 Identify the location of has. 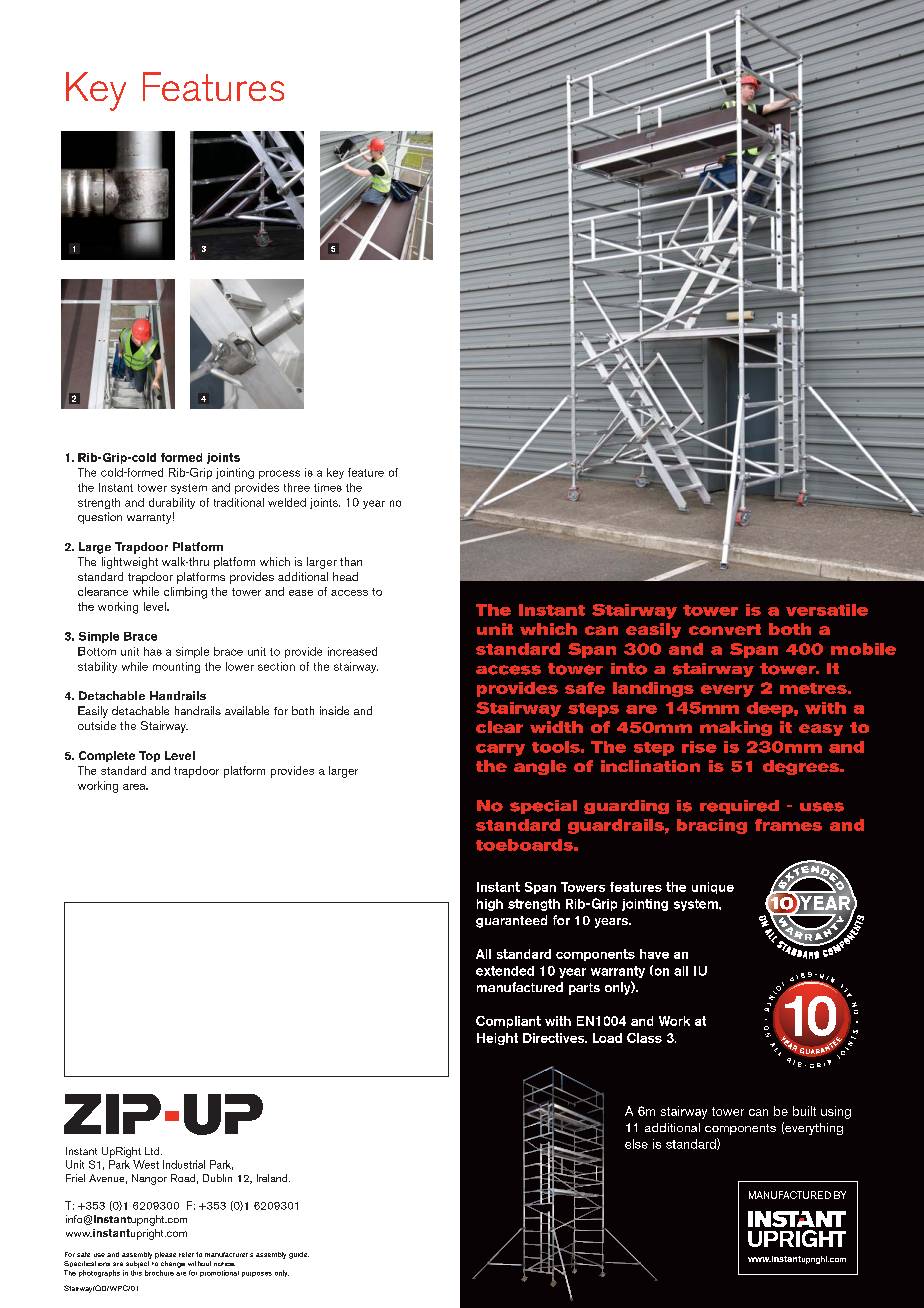
(153, 651).
